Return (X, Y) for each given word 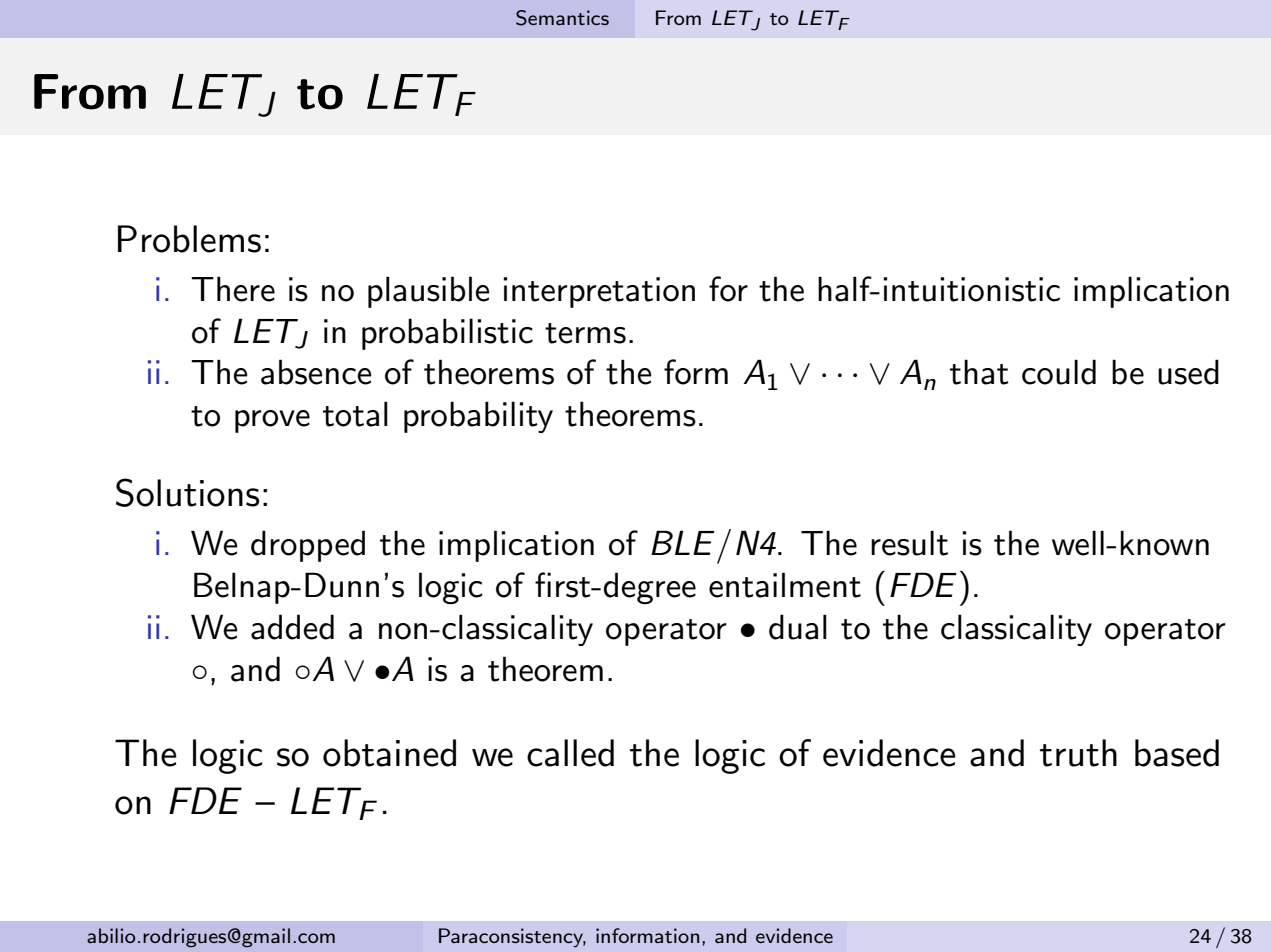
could (1059, 372)
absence (316, 372)
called (570, 753)
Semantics (562, 18)
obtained (389, 753)
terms (585, 333)
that (979, 372)
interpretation (599, 292)
